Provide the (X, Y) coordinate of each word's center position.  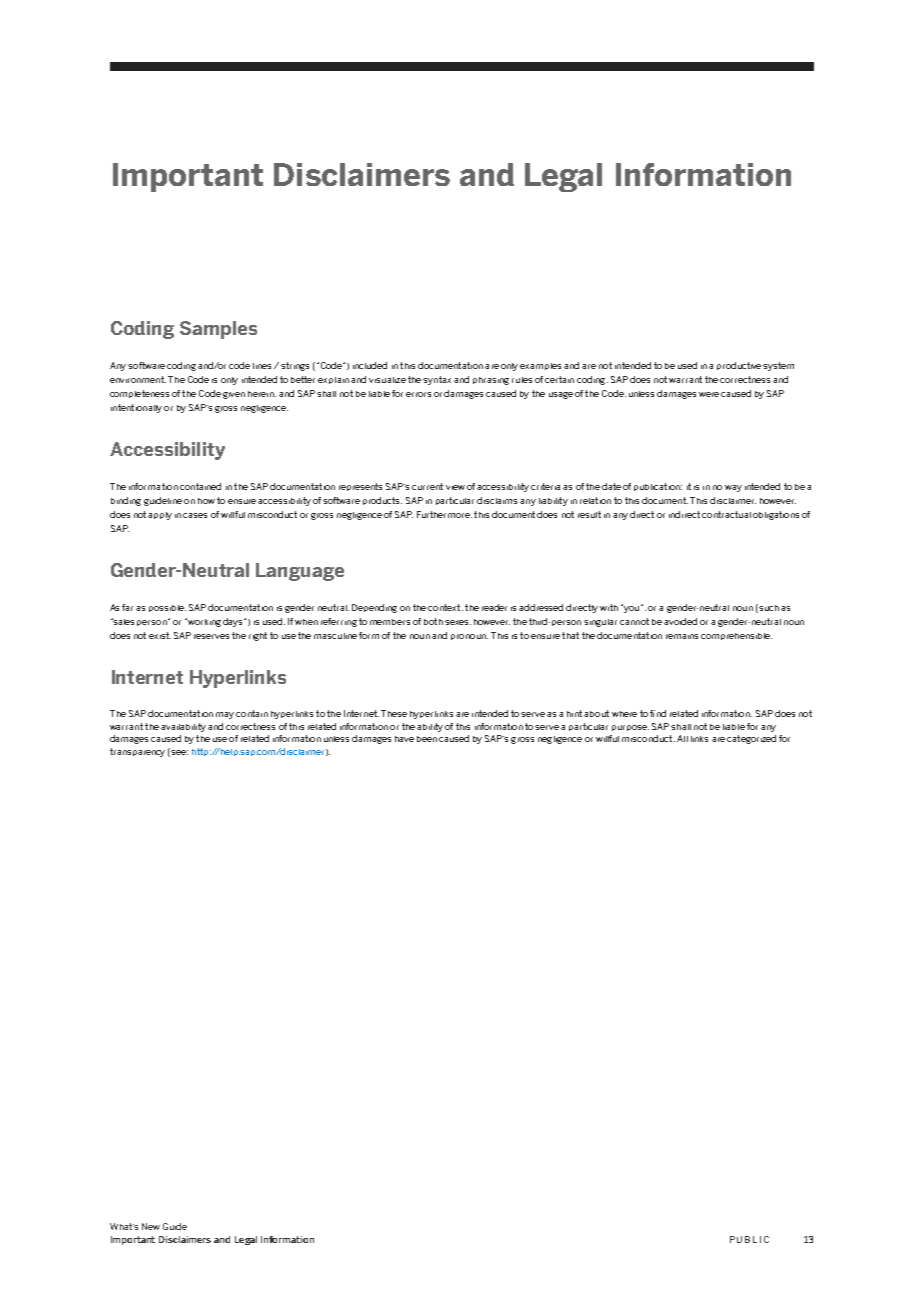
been (427, 739)
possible (167, 608)
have (404, 739)
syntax (437, 380)
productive (740, 366)
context (445, 607)
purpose (630, 728)
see (179, 752)
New (151, 1226)
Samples (218, 330)
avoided (680, 621)
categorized (751, 739)
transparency (137, 752)
